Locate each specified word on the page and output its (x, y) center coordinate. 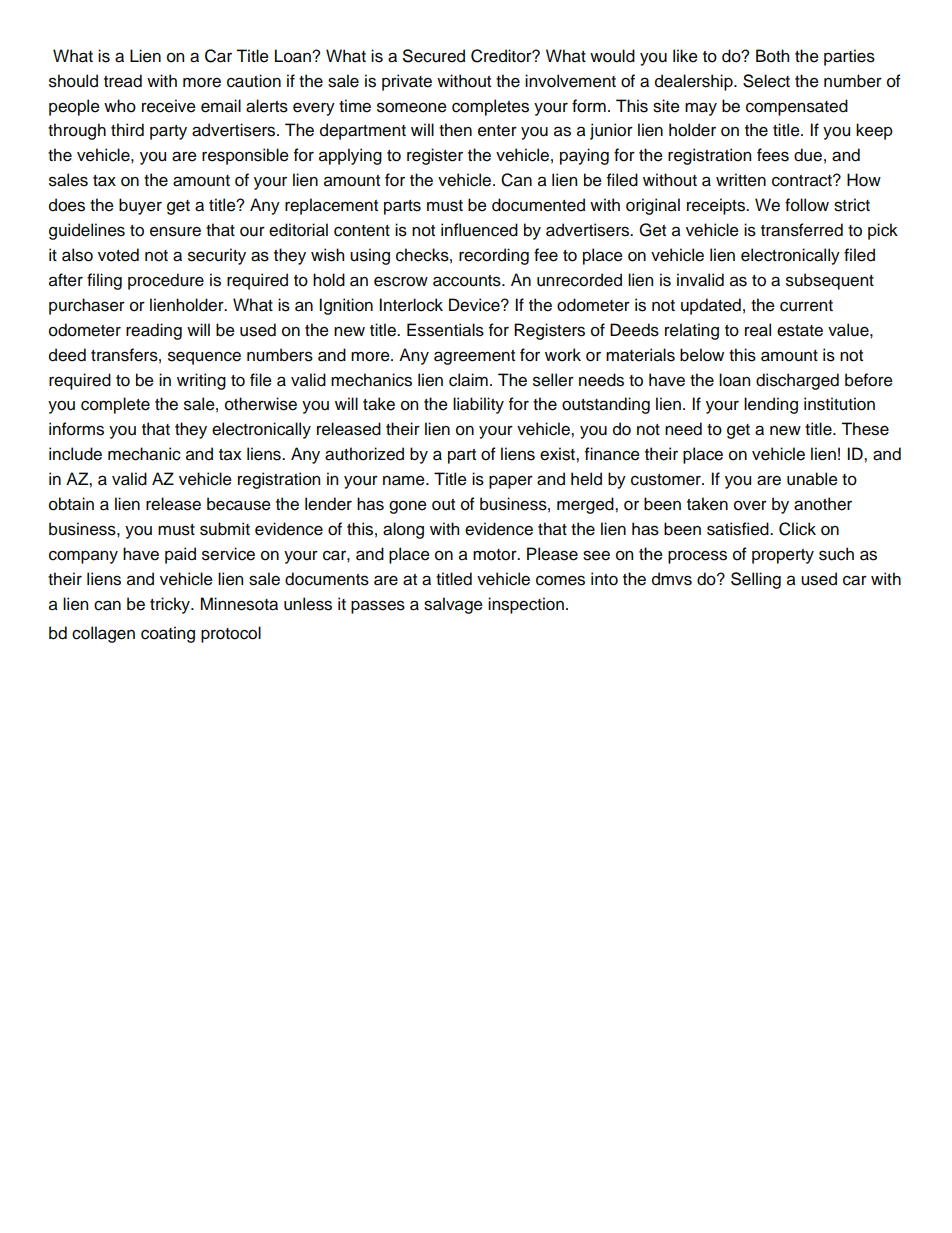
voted (118, 255)
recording (494, 256)
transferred (802, 230)
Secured (434, 56)
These (865, 429)
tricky (171, 605)
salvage (453, 605)
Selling (756, 580)
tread (123, 81)
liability (478, 405)
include (75, 454)
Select (766, 81)
